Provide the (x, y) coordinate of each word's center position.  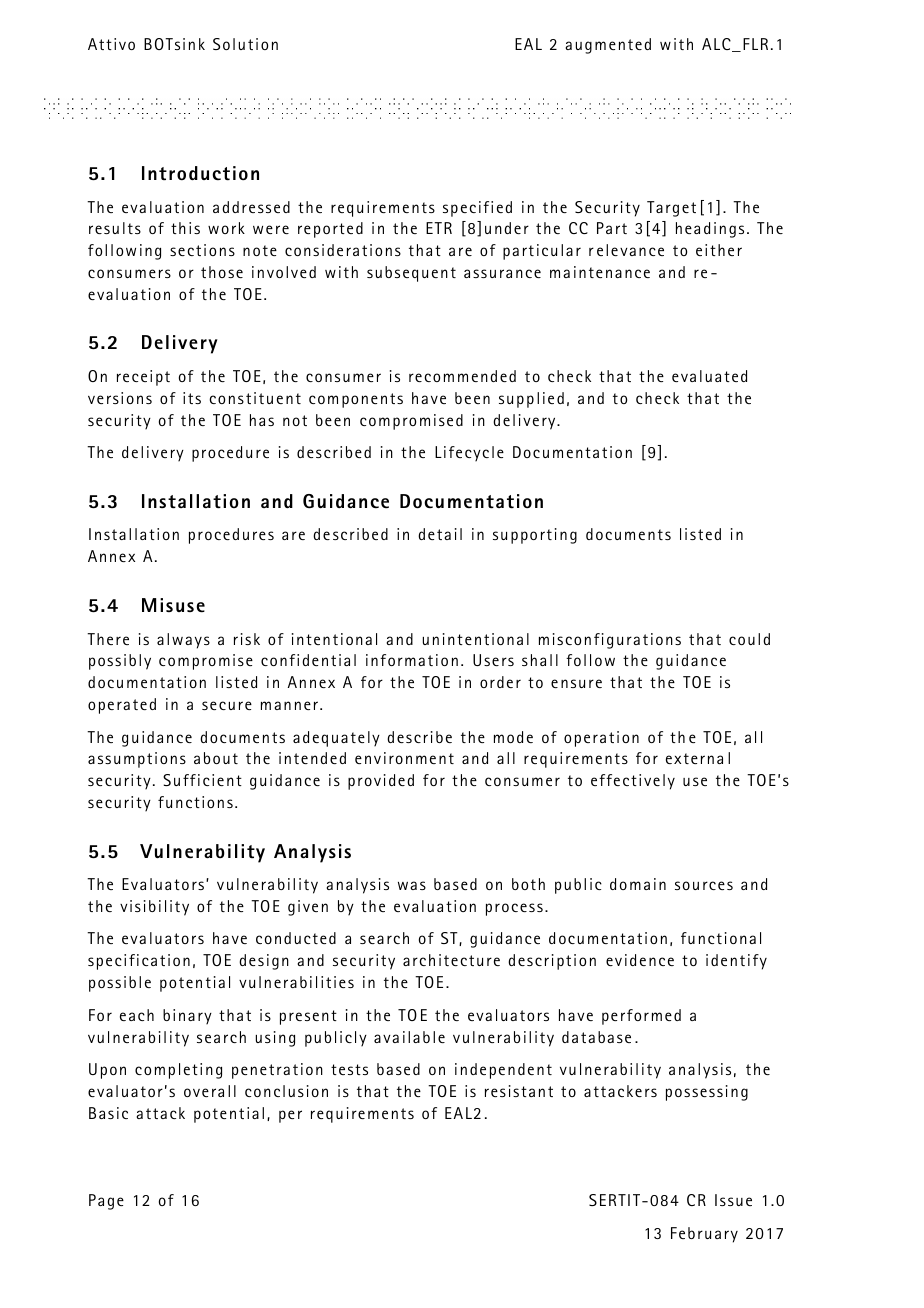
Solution (245, 44)
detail (440, 534)
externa (694, 758)
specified (477, 209)
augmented (608, 46)
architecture (451, 960)
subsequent (411, 274)
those (222, 272)
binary (187, 1017)
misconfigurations (610, 641)
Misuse (173, 605)
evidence (640, 960)
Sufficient (202, 780)
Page (106, 1202)
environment (404, 758)
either (719, 250)
